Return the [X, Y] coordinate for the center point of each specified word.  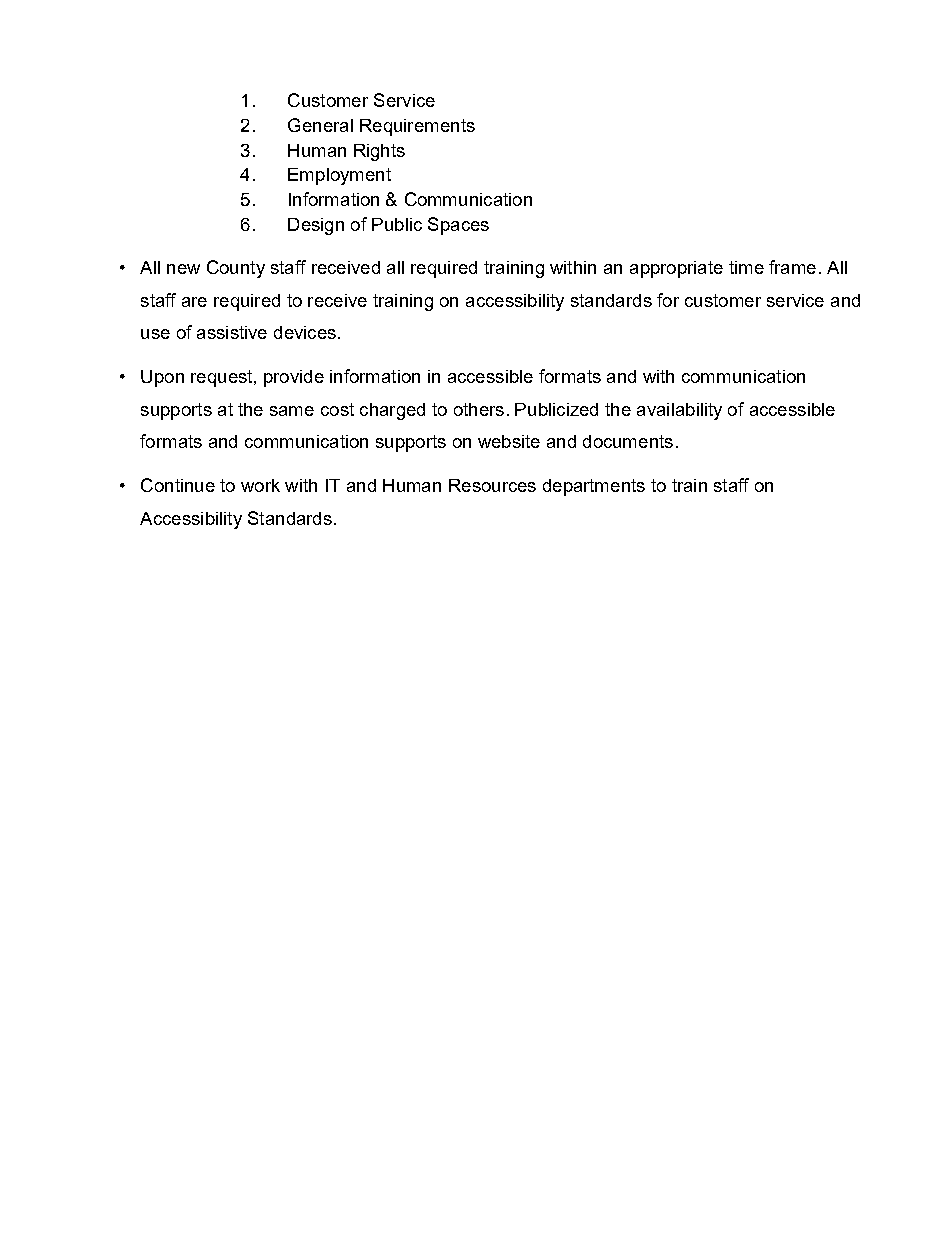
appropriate [676, 269]
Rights [379, 152]
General [320, 125]
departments [594, 487]
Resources [492, 485]
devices [305, 332]
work [260, 485]
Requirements [417, 127]
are [194, 302]
